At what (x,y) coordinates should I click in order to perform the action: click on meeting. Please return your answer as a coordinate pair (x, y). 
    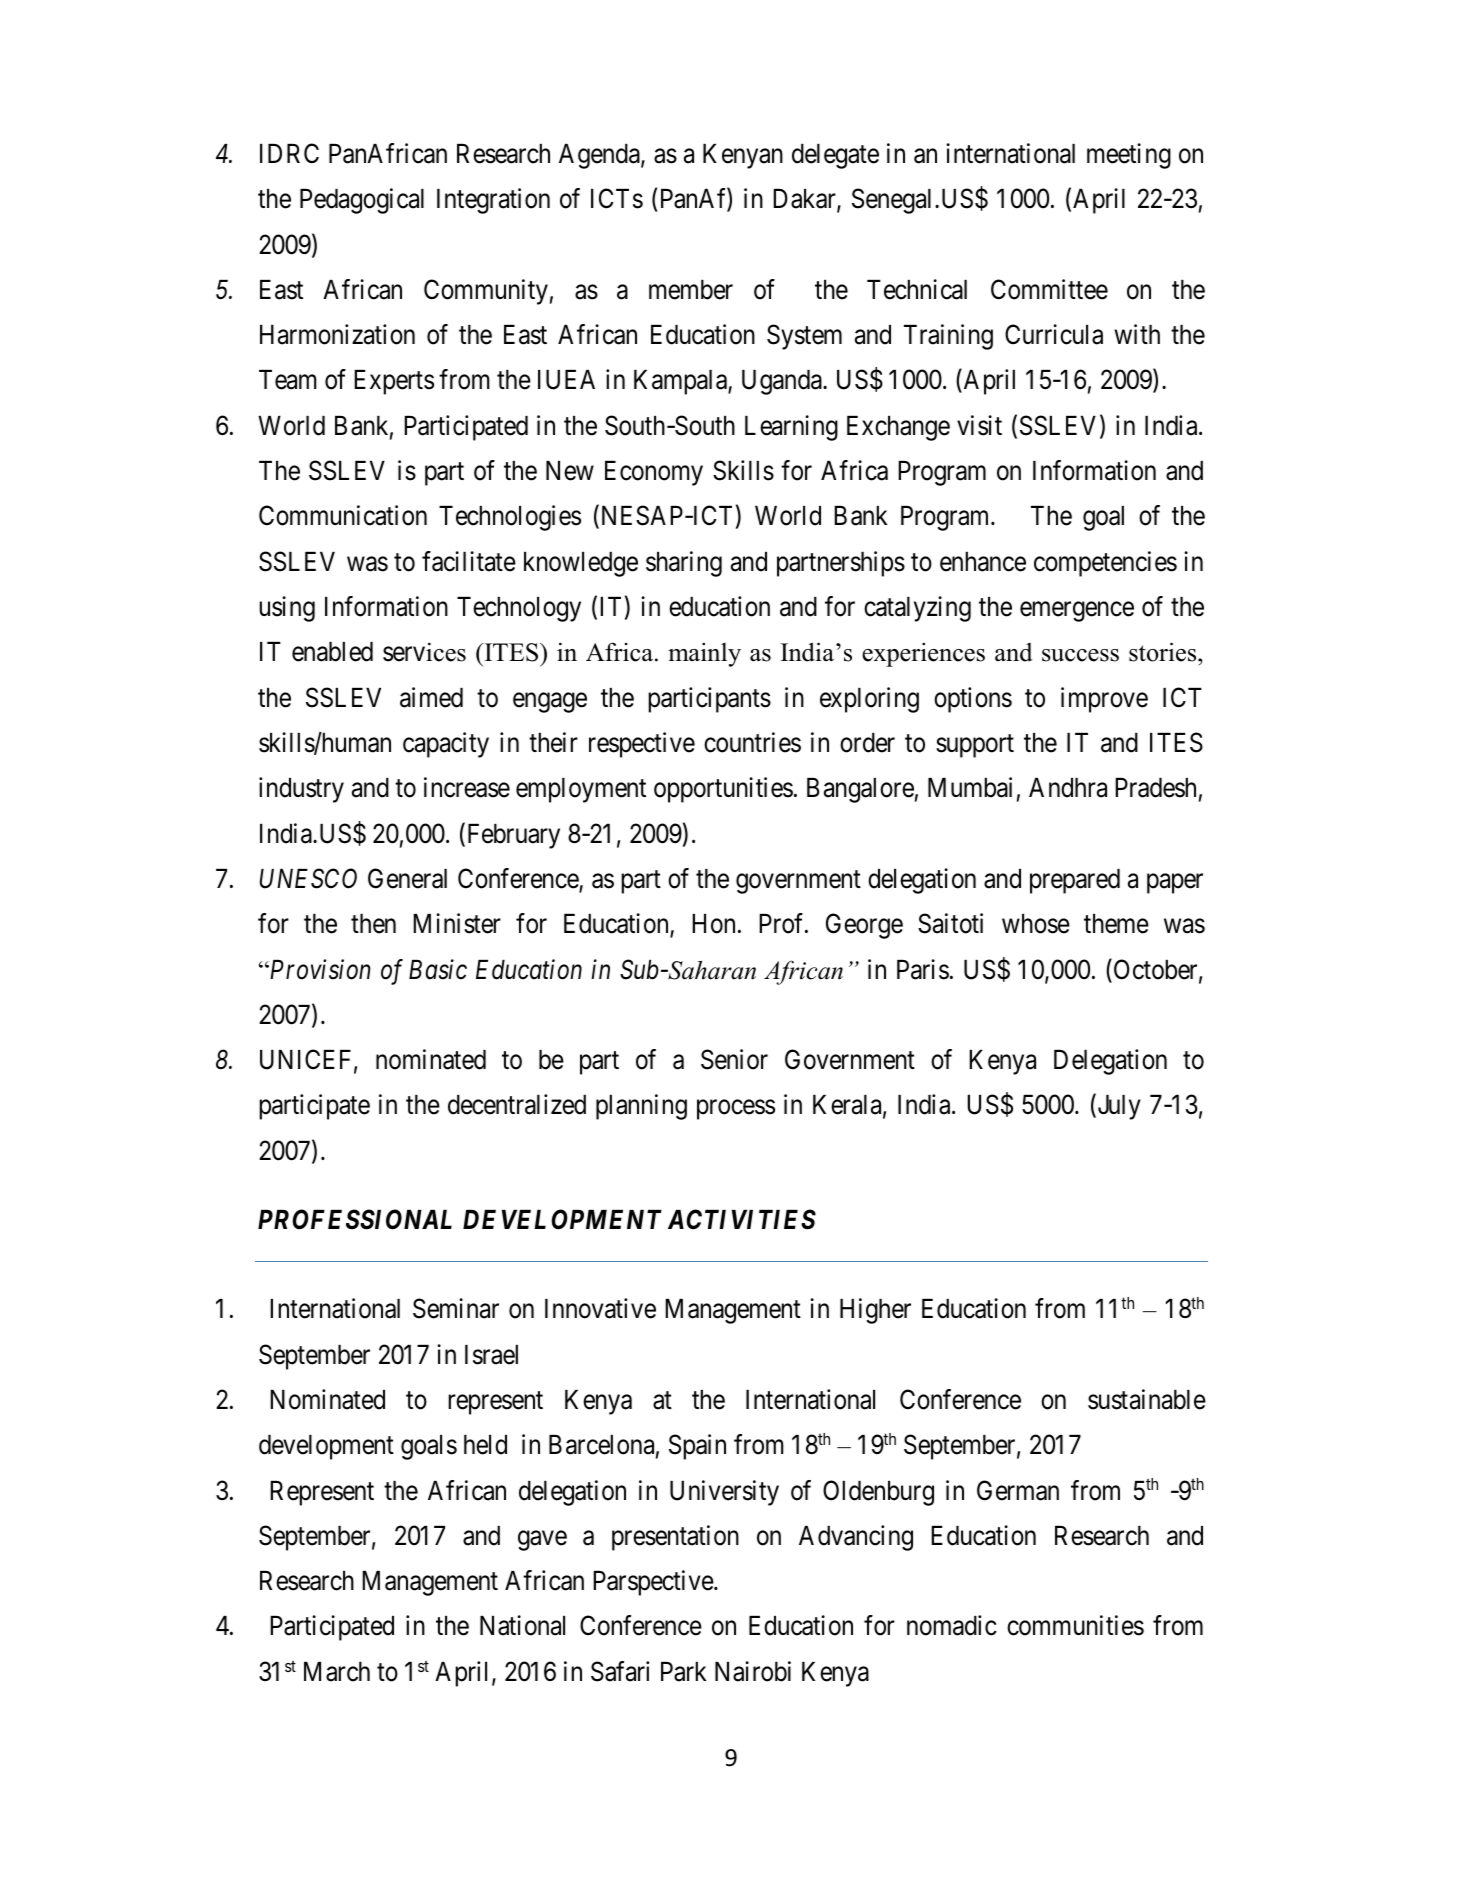
    Looking at the image, I should click on (1129, 156).
